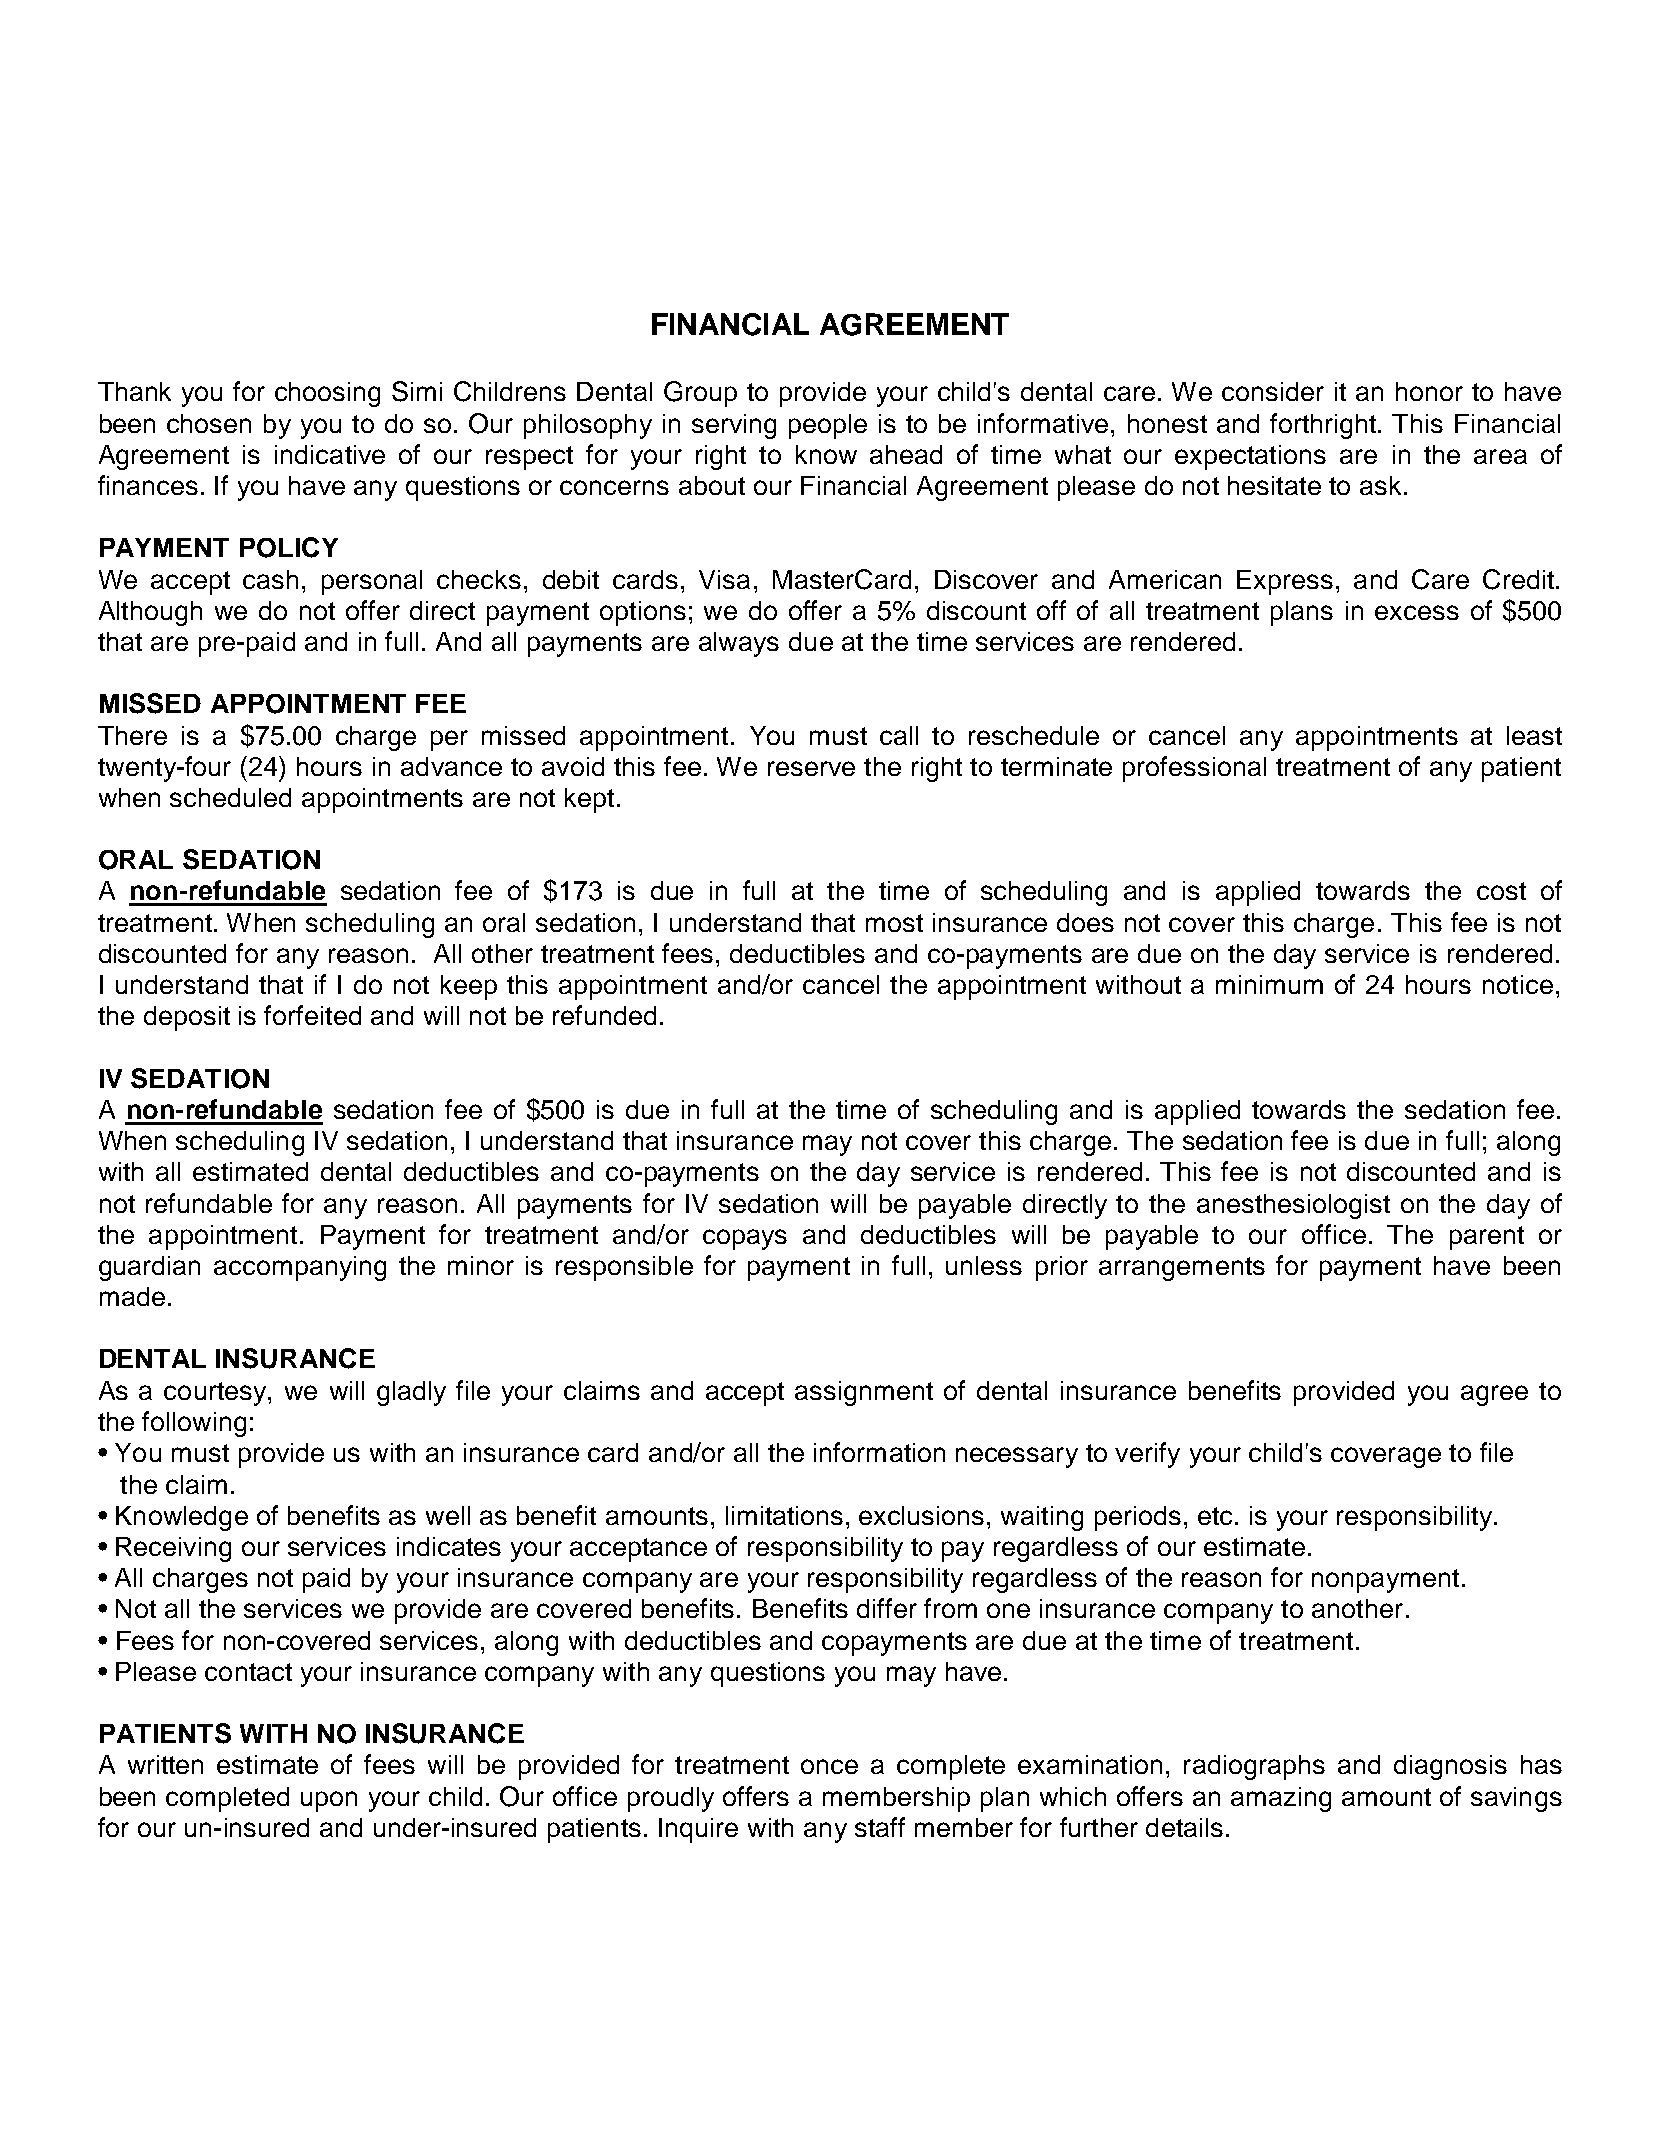  What do you see at coordinates (864, 1393) in the screenshot?
I see `assignment` at bounding box center [864, 1393].
